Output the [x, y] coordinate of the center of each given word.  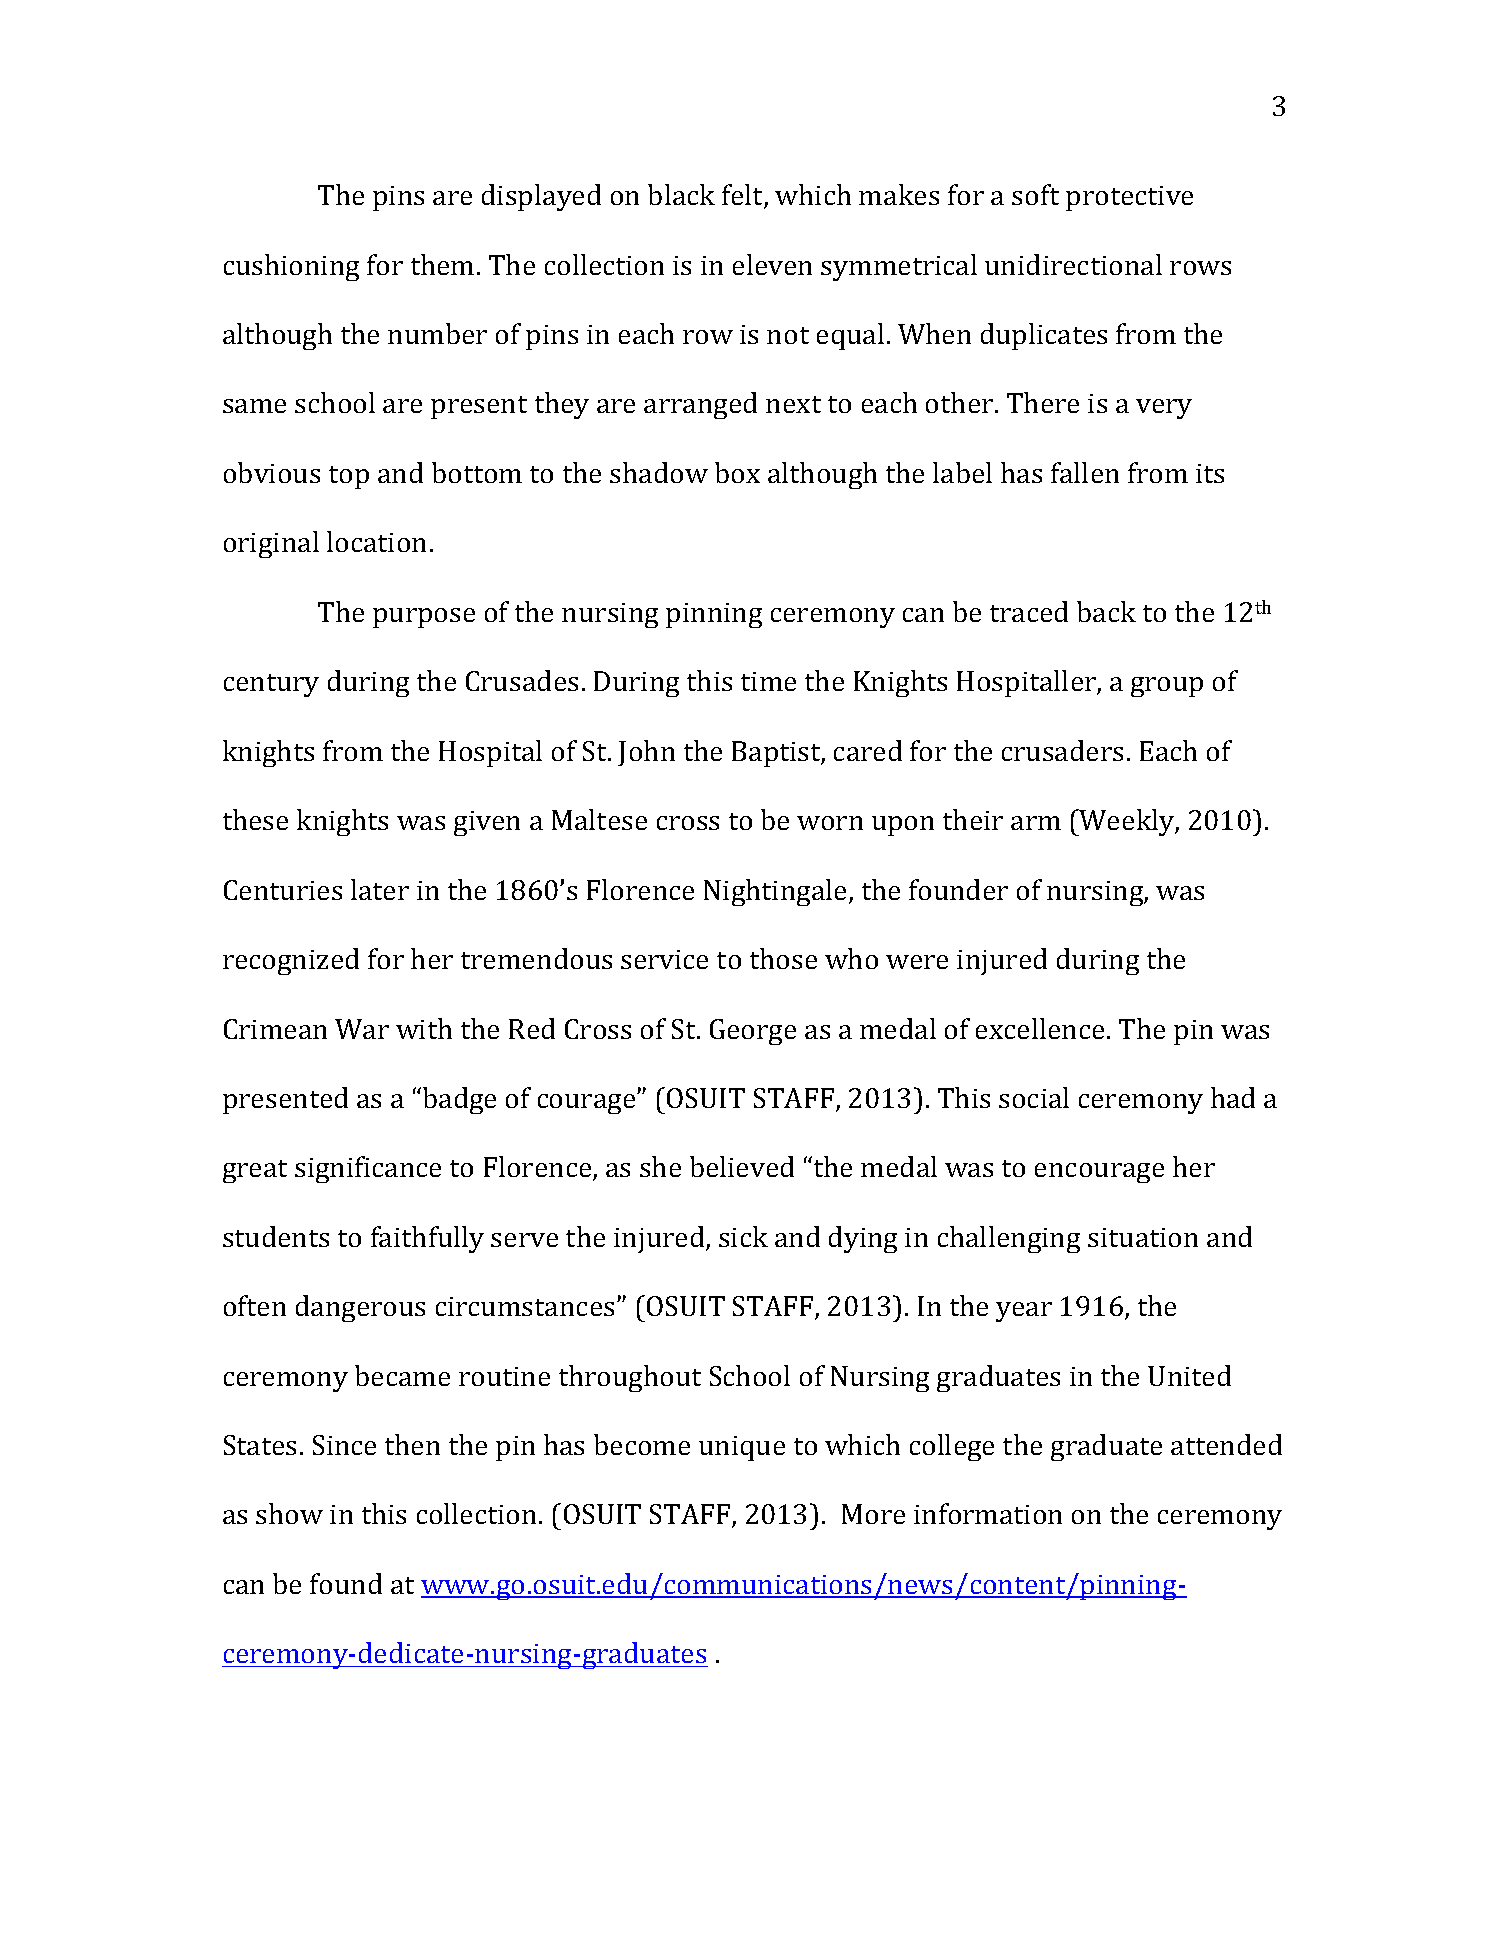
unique [742, 1448]
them [442, 264]
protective [1129, 198]
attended [1226, 1444]
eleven [772, 264]
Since [344, 1445]
